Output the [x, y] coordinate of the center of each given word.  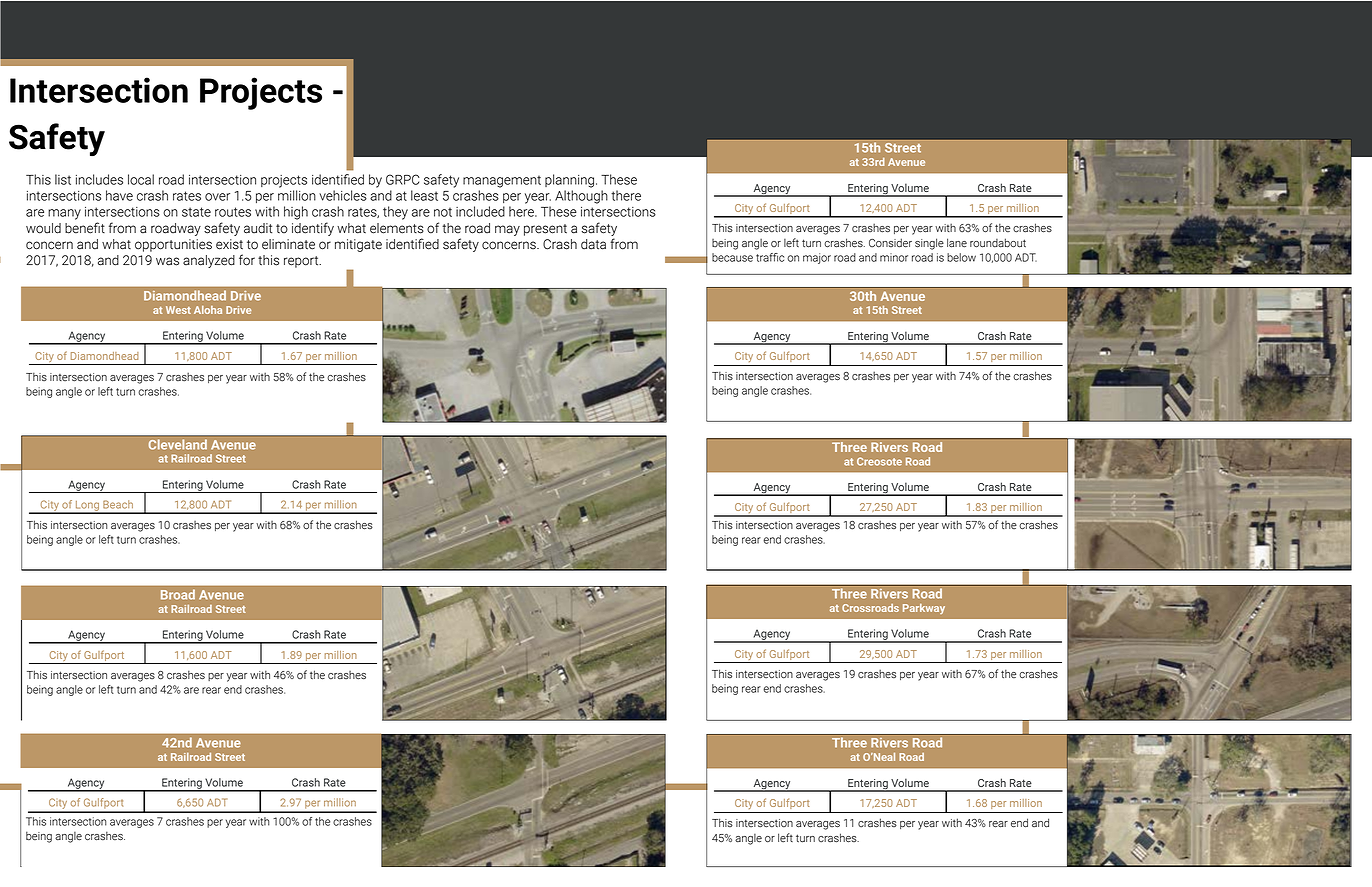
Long [88, 507]
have [119, 195]
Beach [118, 504]
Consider [890, 243]
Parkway [924, 609]
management [502, 181]
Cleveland [177, 444]
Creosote [879, 461]
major [817, 258]
